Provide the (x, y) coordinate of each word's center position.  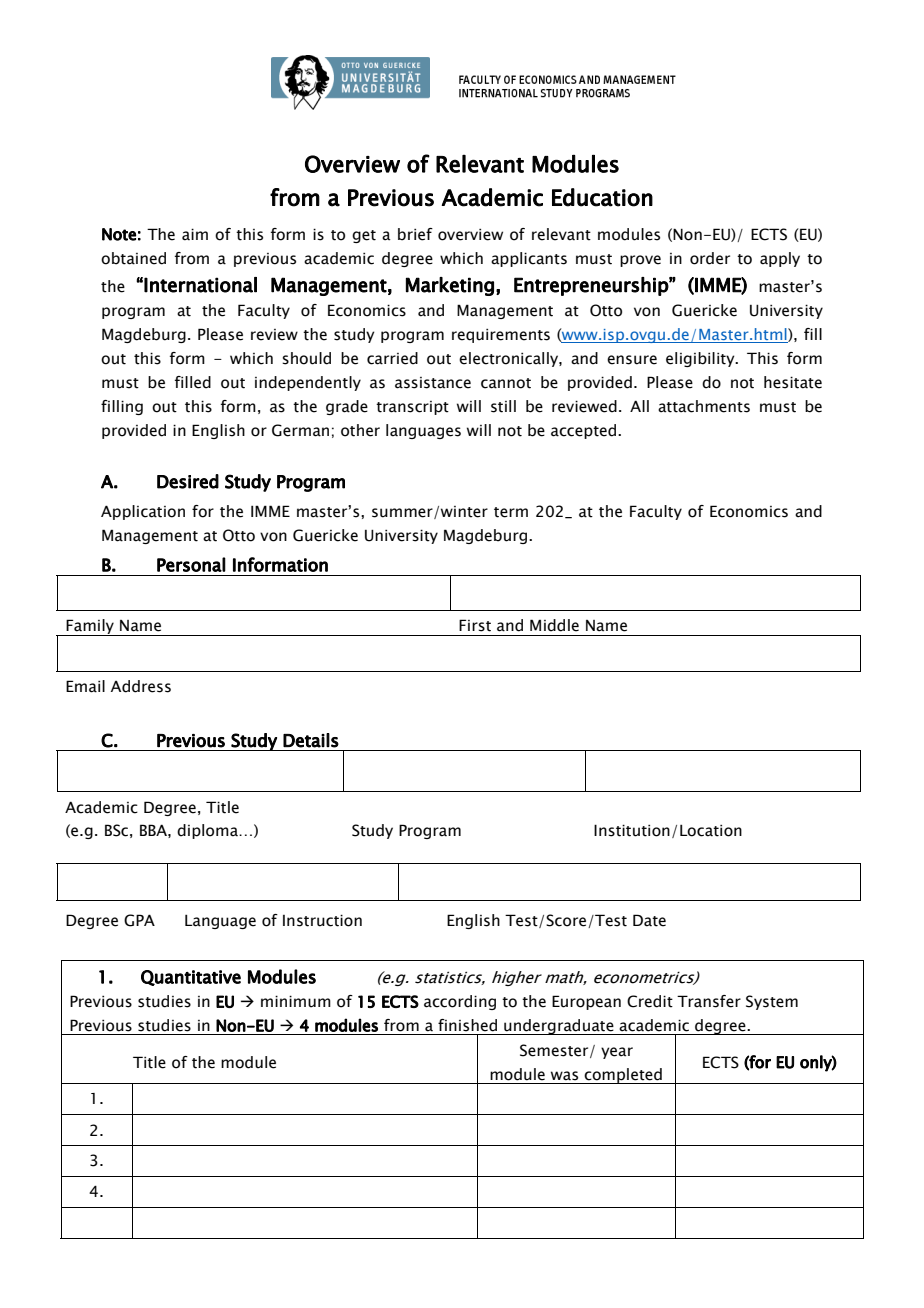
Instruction (322, 920)
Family (90, 627)
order (710, 258)
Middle (554, 625)
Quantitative (191, 978)
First (475, 625)
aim (195, 234)
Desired (188, 481)
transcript (412, 408)
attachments (704, 406)
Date (649, 920)
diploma (208, 831)
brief (415, 234)
